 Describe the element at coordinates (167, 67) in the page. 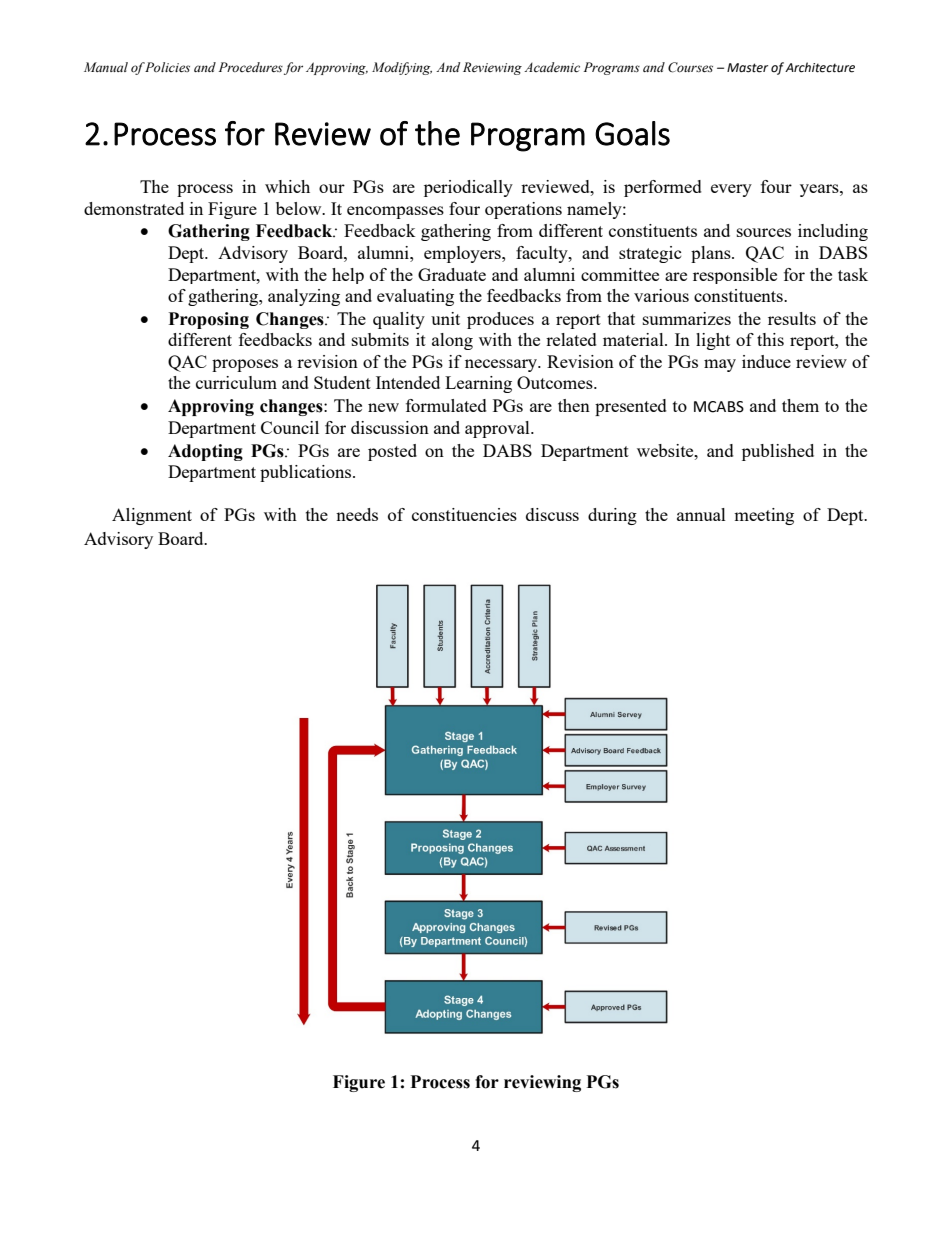

I see `Policies` at that location.
